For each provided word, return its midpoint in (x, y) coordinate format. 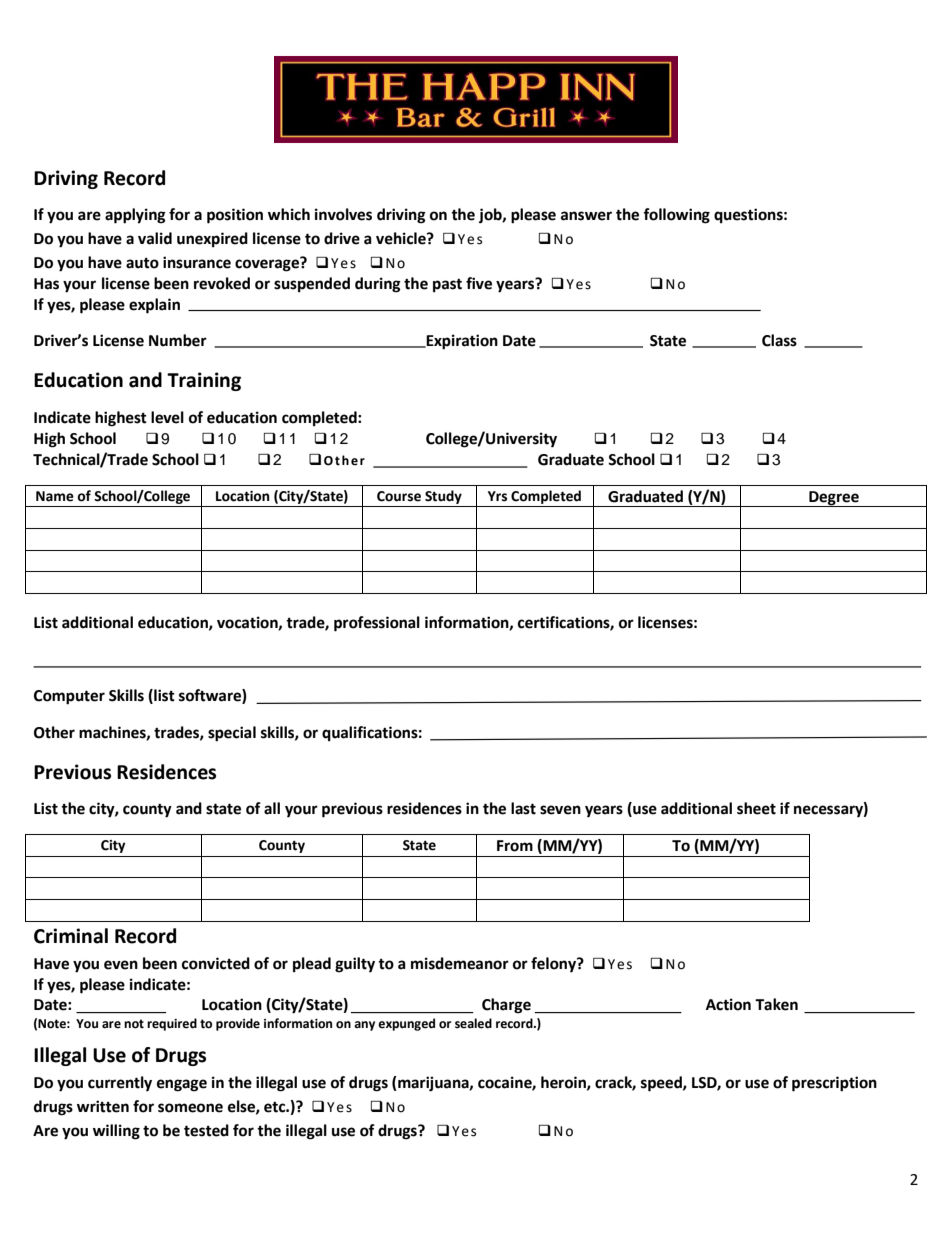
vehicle (402, 238)
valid (155, 238)
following (676, 216)
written (103, 1106)
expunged (406, 1024)
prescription (834, 1084)
